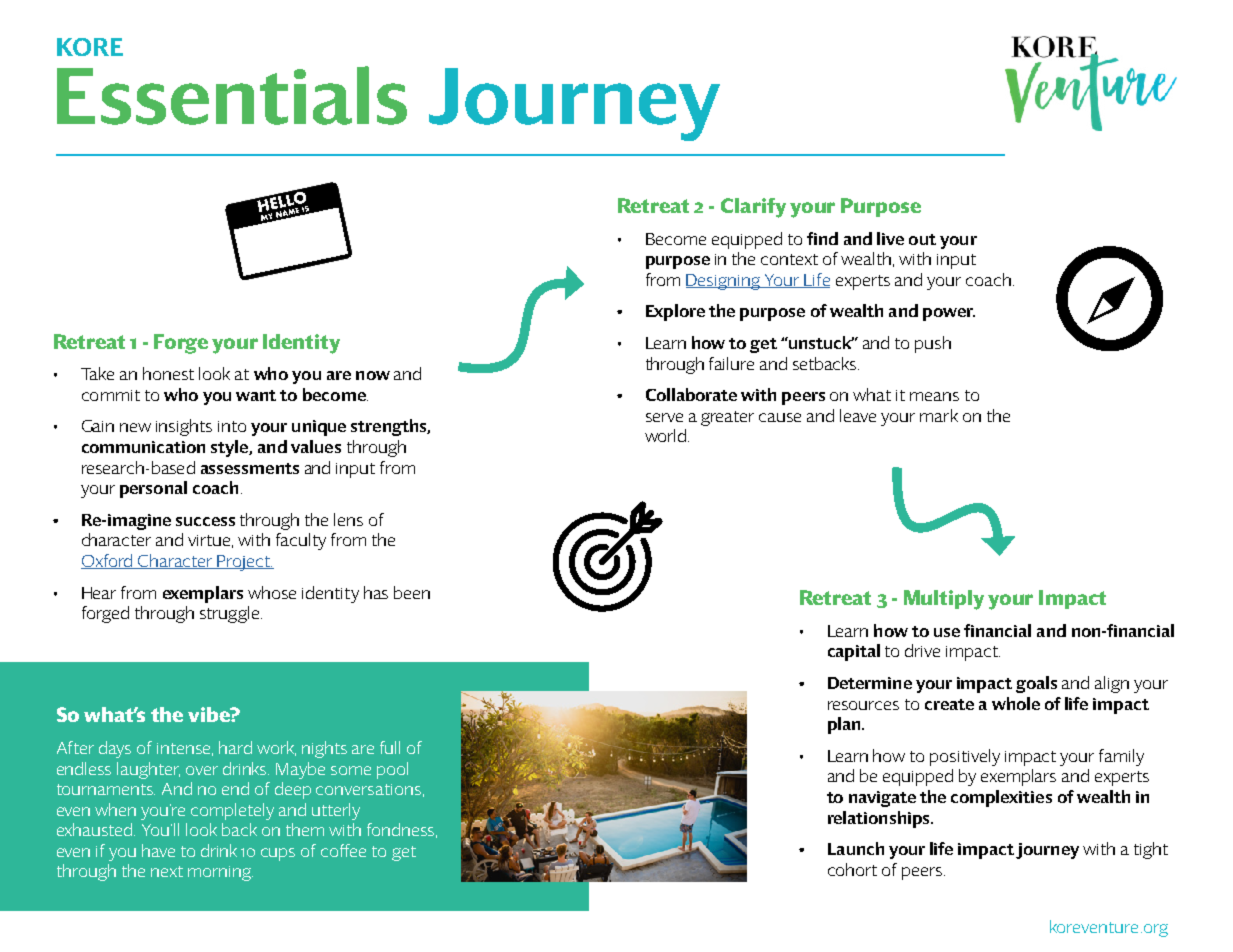 This image has height=952, width=1233. Describe the element at coordinates (939, 415) in the image. I see `mark` at that location.
